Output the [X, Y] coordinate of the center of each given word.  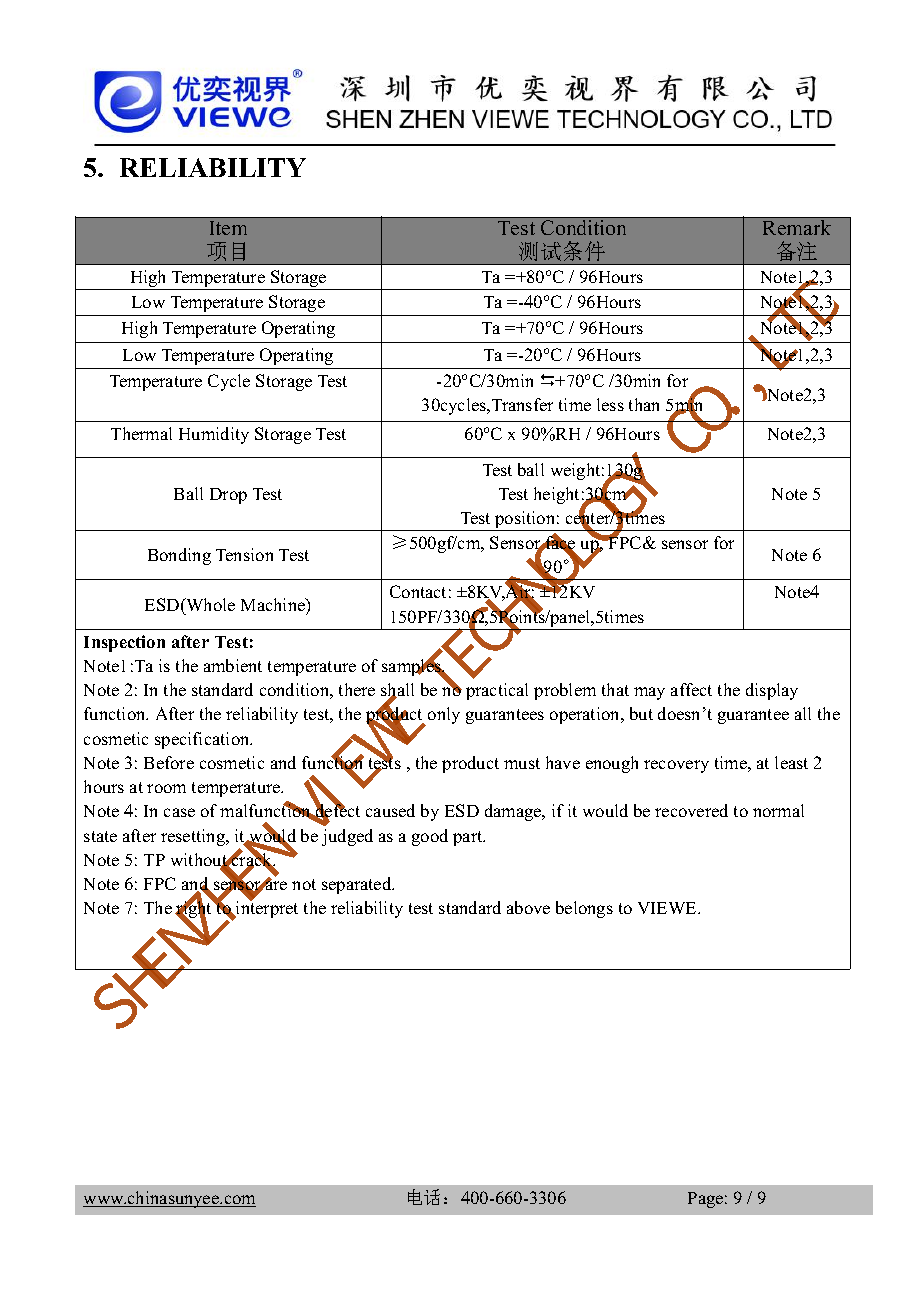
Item [228, 228]
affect [691, 689]
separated [358, 885]
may [649, 693]
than [644, 404]
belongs [584, 909]
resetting [194, 837]
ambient [233, 665]
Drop [228, 496]
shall [397, 691]
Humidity [214, 435]
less [610, 404]
